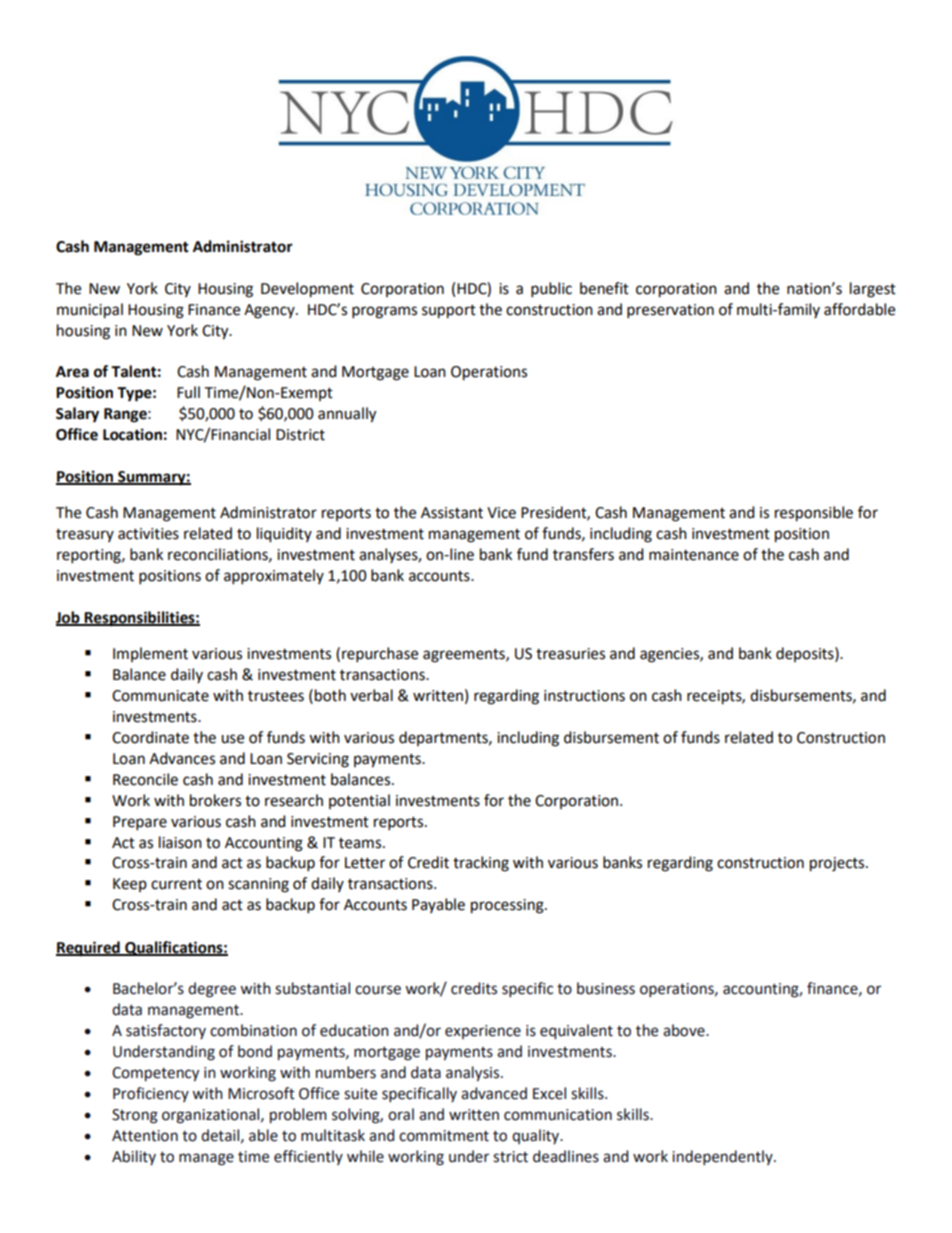  Describe the element at coordinates (583, 554) in the document. I see `transfers` at that location.
